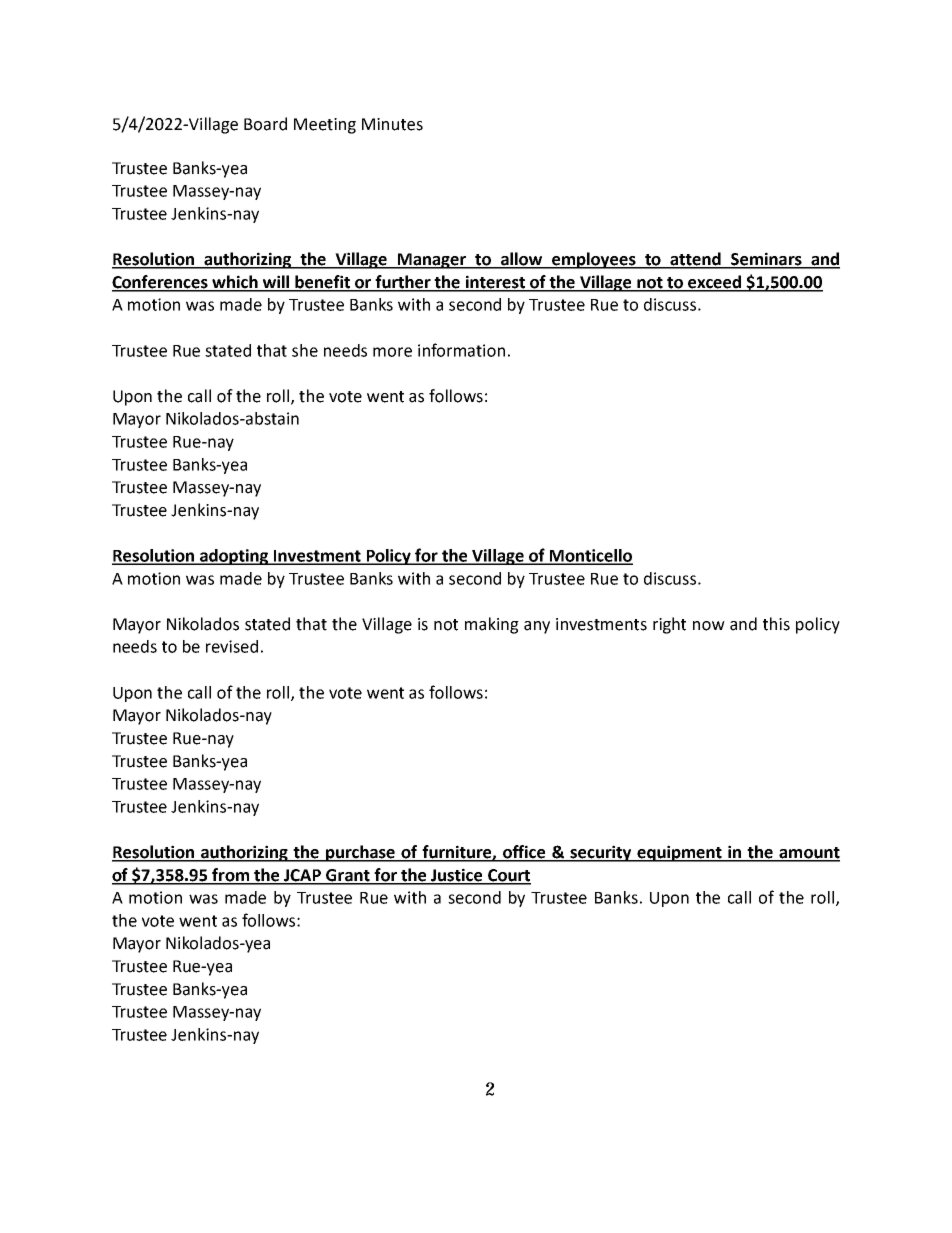  Describe the element at coordinates (265, 124) in the screenshot. I see `Board` at that location.
